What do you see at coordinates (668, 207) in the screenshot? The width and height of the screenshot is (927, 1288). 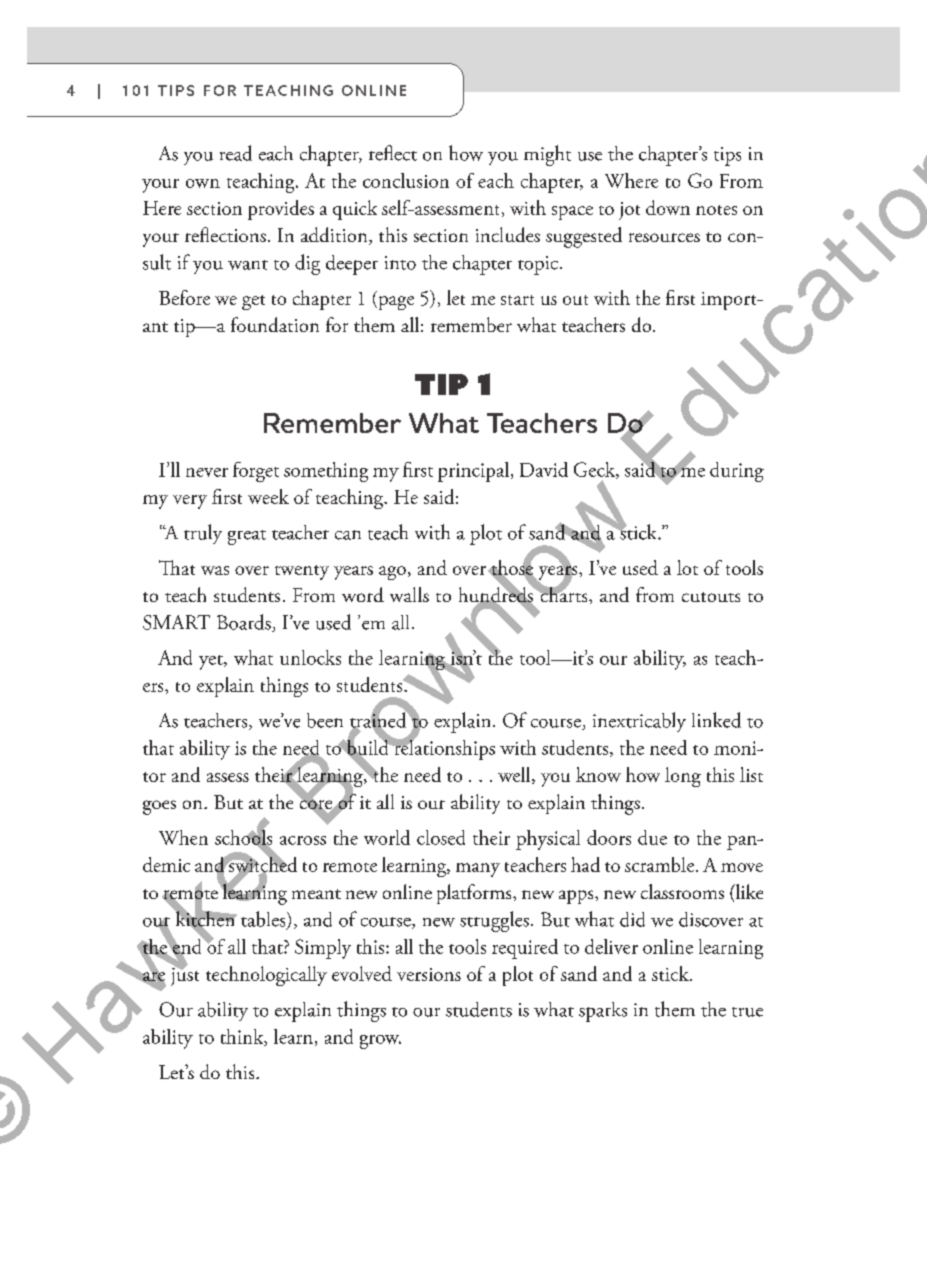 I see `down` at bounding box center [668, 207].
